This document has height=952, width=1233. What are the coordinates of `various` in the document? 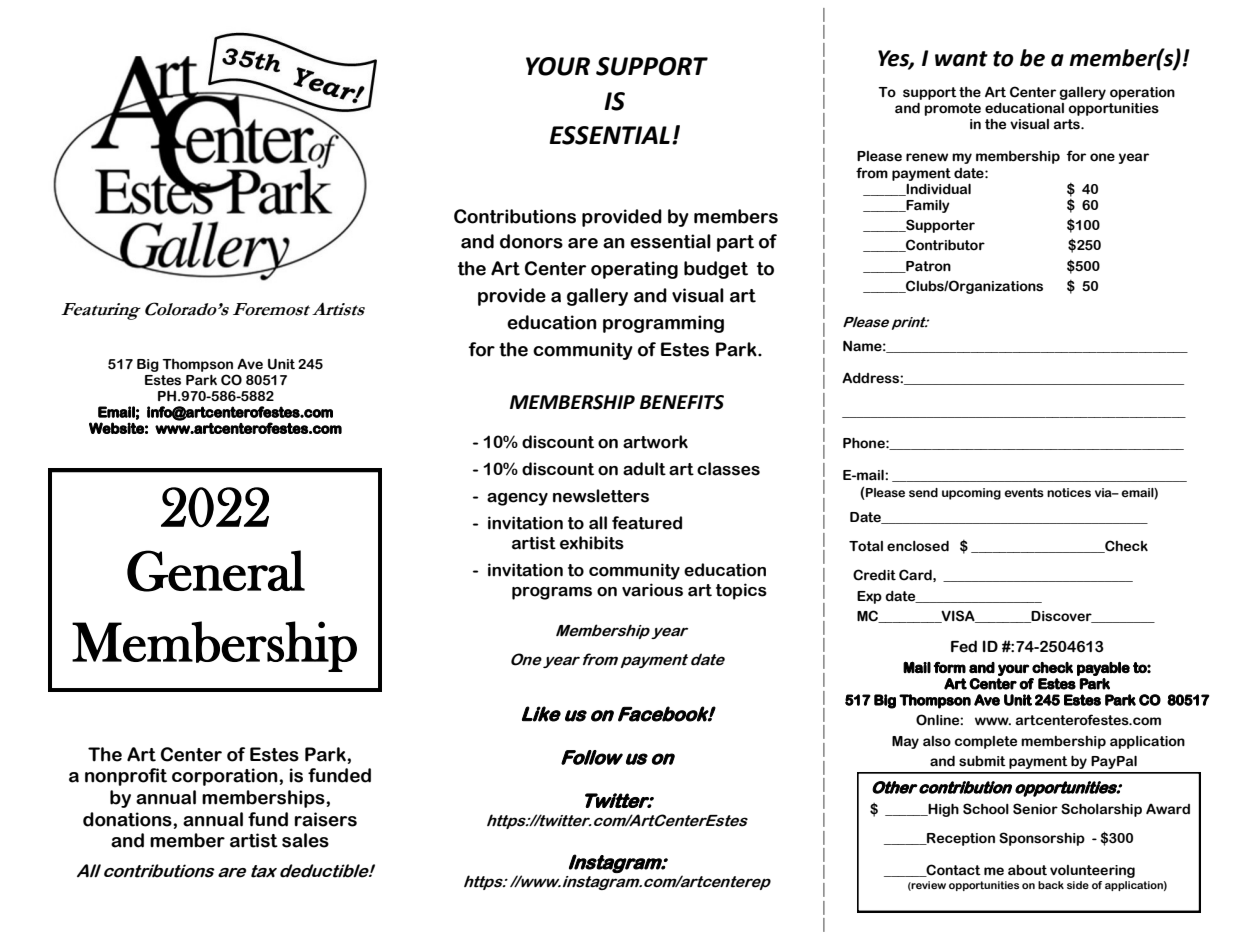 It's located at (652, 590).
